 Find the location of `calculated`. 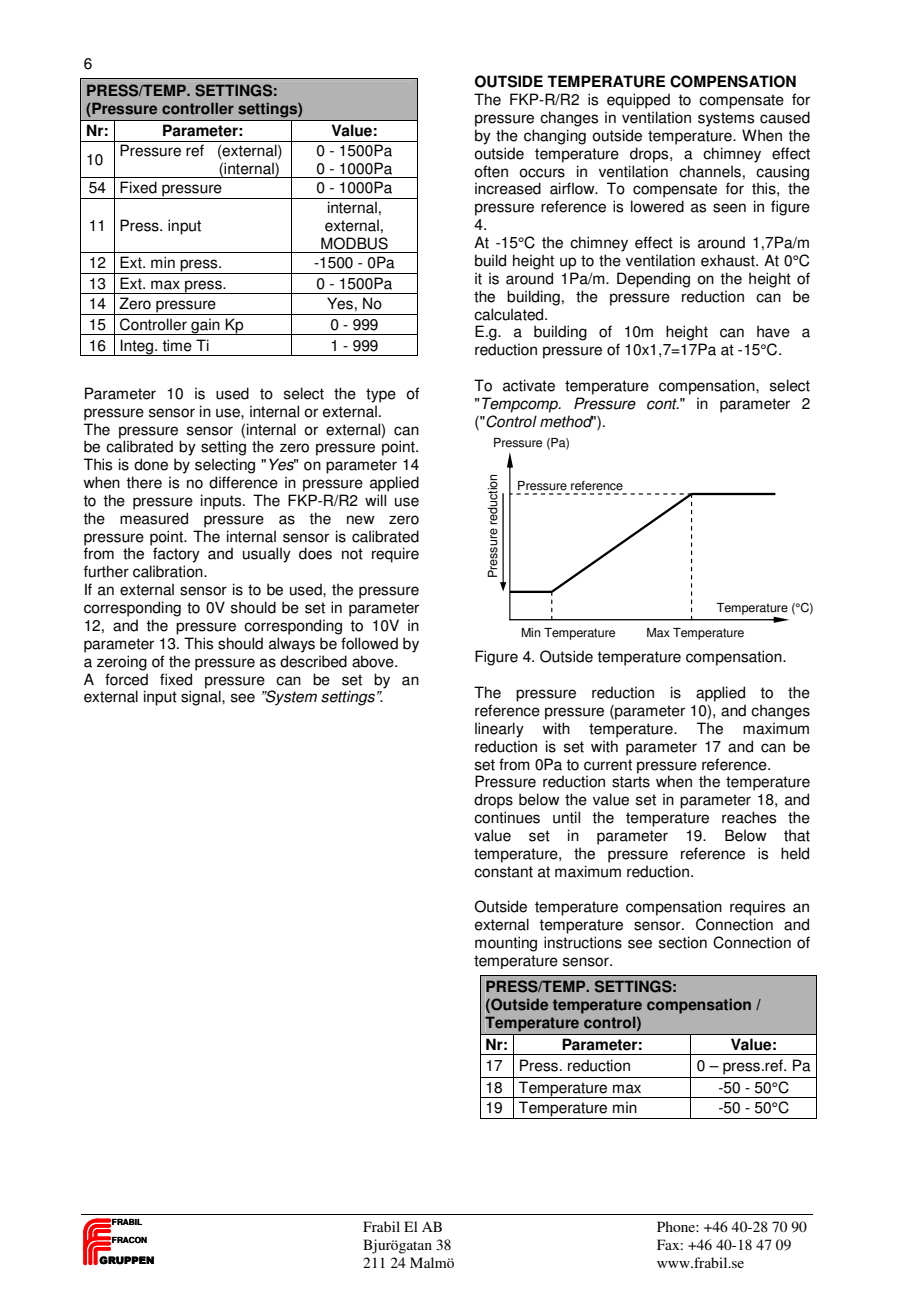

calculated is located at coordinates (510, 314).
